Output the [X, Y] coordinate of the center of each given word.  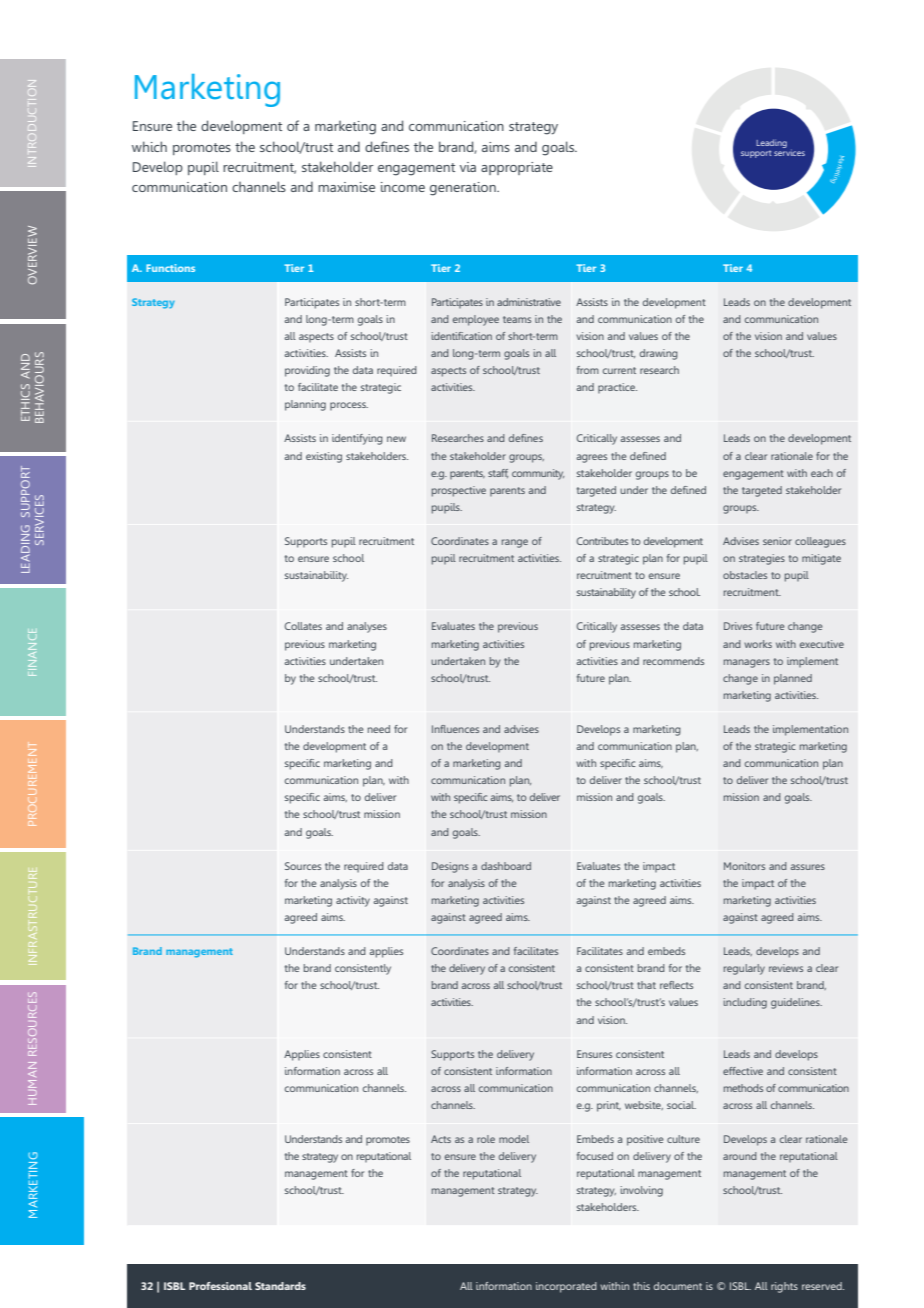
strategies [762, 559]
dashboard [506, 866]
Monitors [744, 866]
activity [353, 901]
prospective [459, 491]
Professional [220, 1286]
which [149, 146]
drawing [659, 354]
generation [464, 189]
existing [324, 457]
